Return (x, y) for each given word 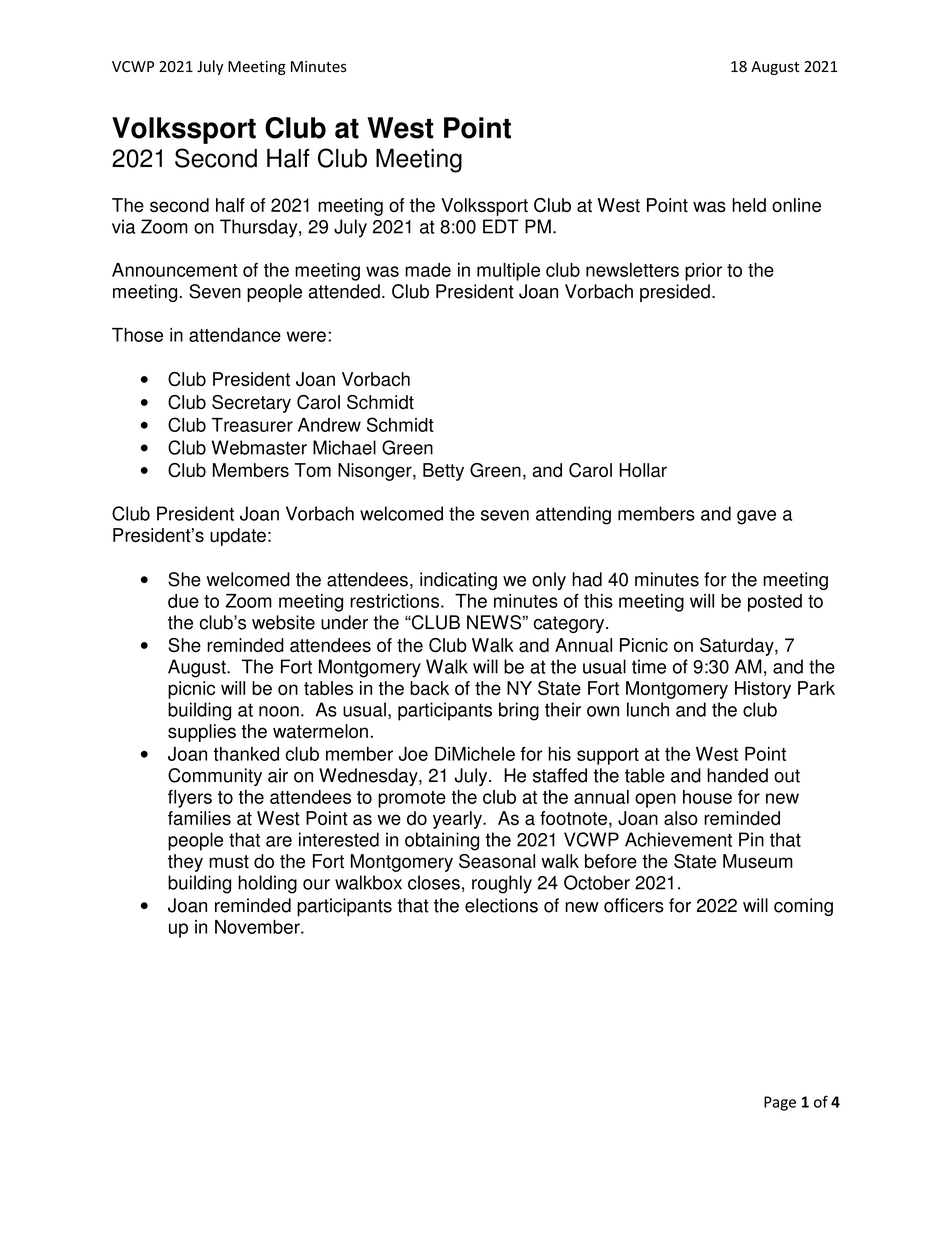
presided (675, 293)
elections (501, 905)
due (183, 601)
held (749, 205)
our (316, 884)
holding (267, 884)
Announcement (175, 270)
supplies (202, 733)
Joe (413, 754)
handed (737, 775)
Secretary (251, 404)
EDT (501, 226)
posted (775, 603)
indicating (458, 581)
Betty (443, 472)
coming (803, 907)
